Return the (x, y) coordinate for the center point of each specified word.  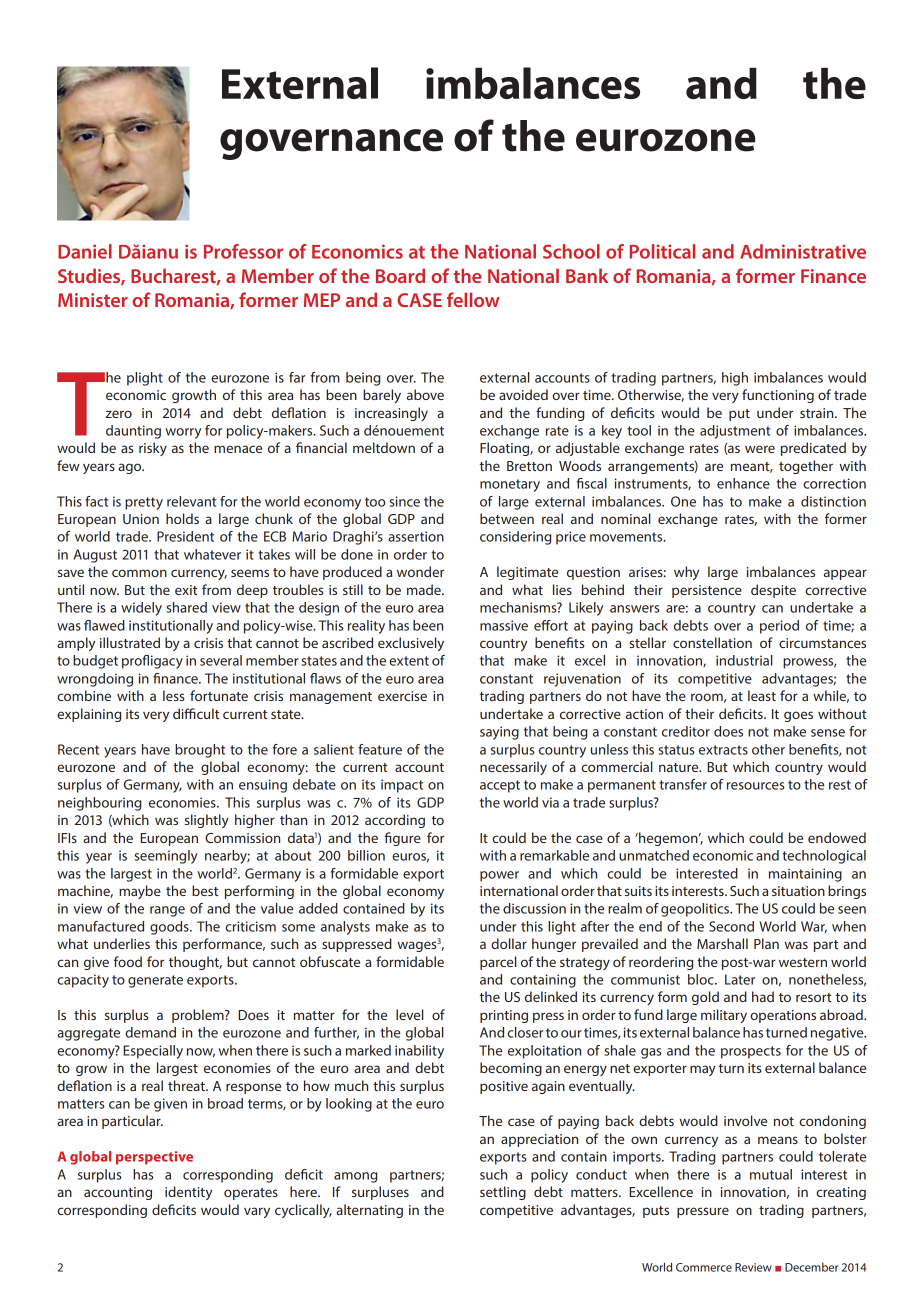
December (812, 1267)
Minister (93, 300)
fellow (473, 299)
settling (503, 1193)
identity (188, 1193)
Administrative (803, 251)
